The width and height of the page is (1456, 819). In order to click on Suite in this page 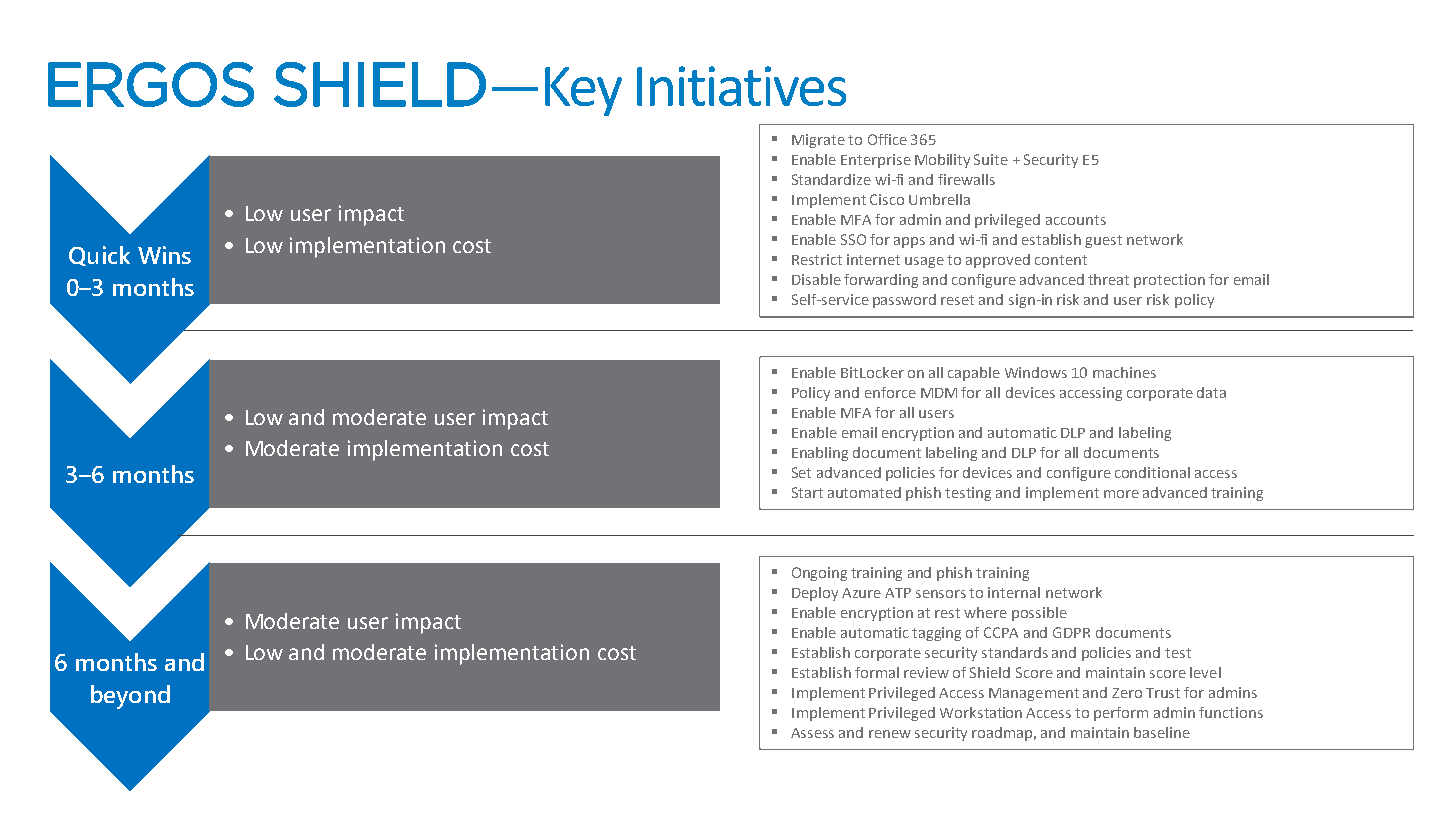, I will do `click(991, 159)`.
